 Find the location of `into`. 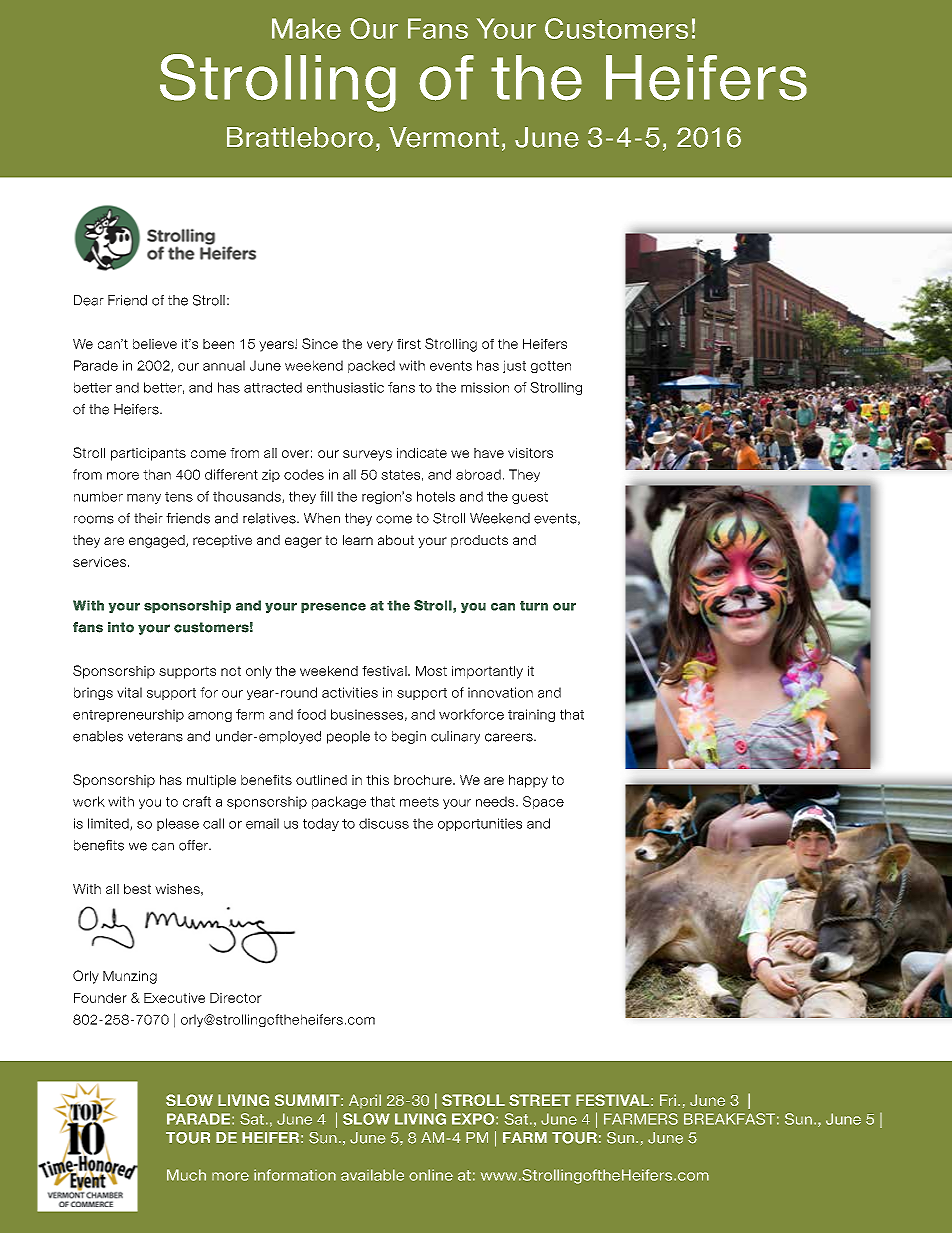

into is located at coordinates (121, 627).
